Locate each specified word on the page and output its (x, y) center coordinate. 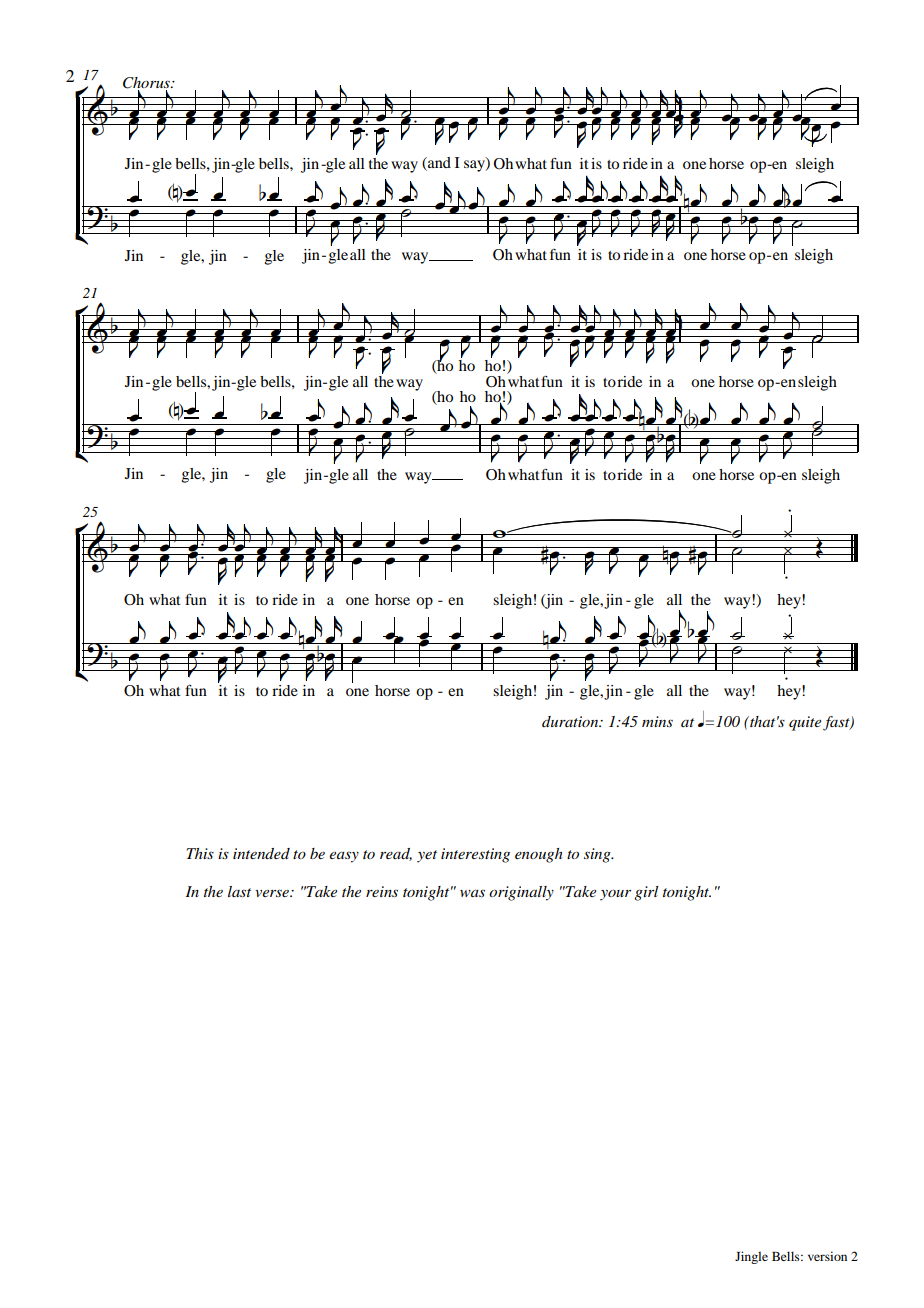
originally (521, 893)
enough (539, 855)
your (615, 895)
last (239, 891)
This (200, 853)
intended (261, 853)
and (438, 164)
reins (382, 891)
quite (805, 723)
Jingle (751, 1257)
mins (657, 721)
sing (598, 855)
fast (837, 723)
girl (646, 893)
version (827, 1256)
